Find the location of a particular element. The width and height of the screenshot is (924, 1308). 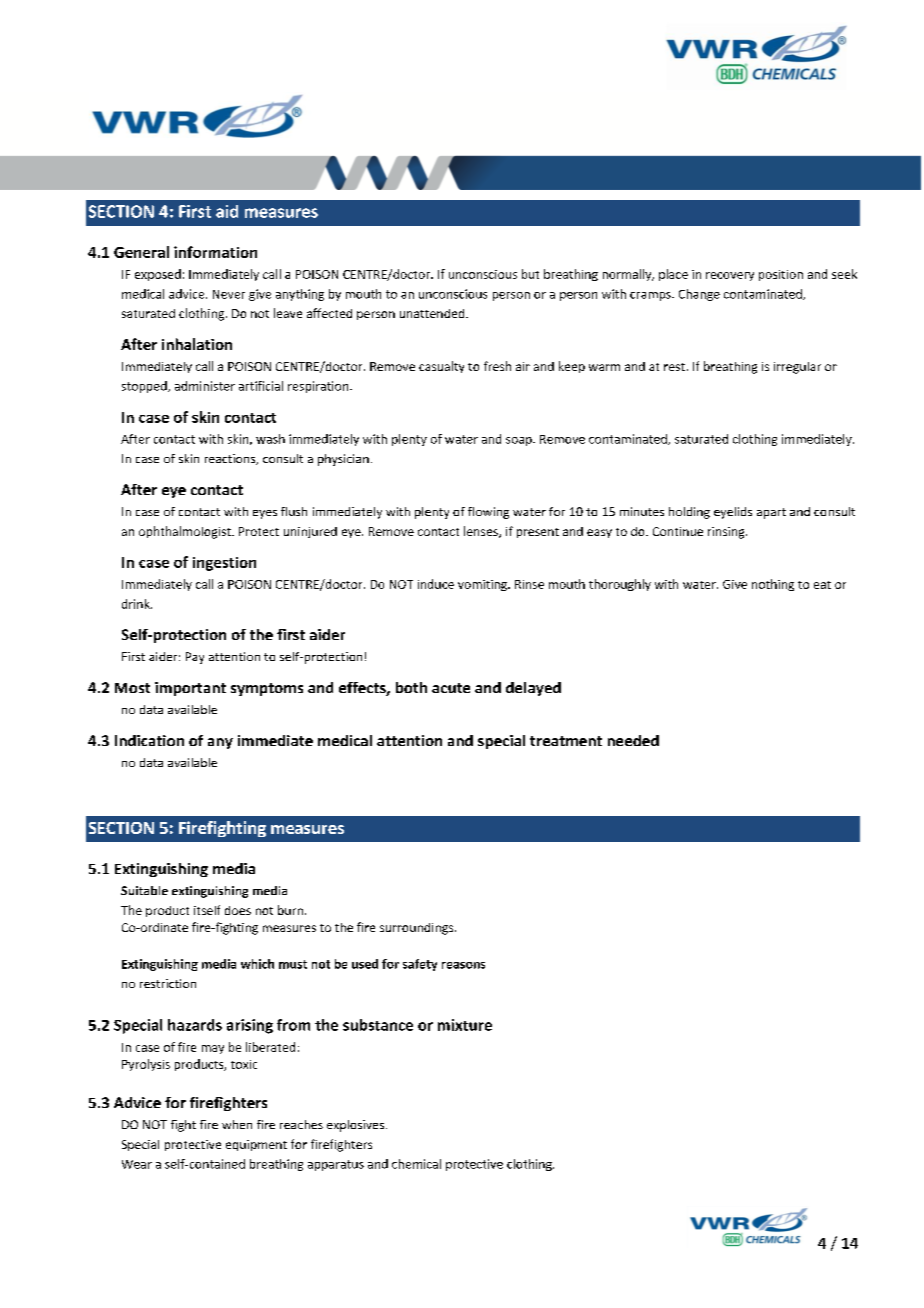

chemical is located at coordinates (416, 1164).
